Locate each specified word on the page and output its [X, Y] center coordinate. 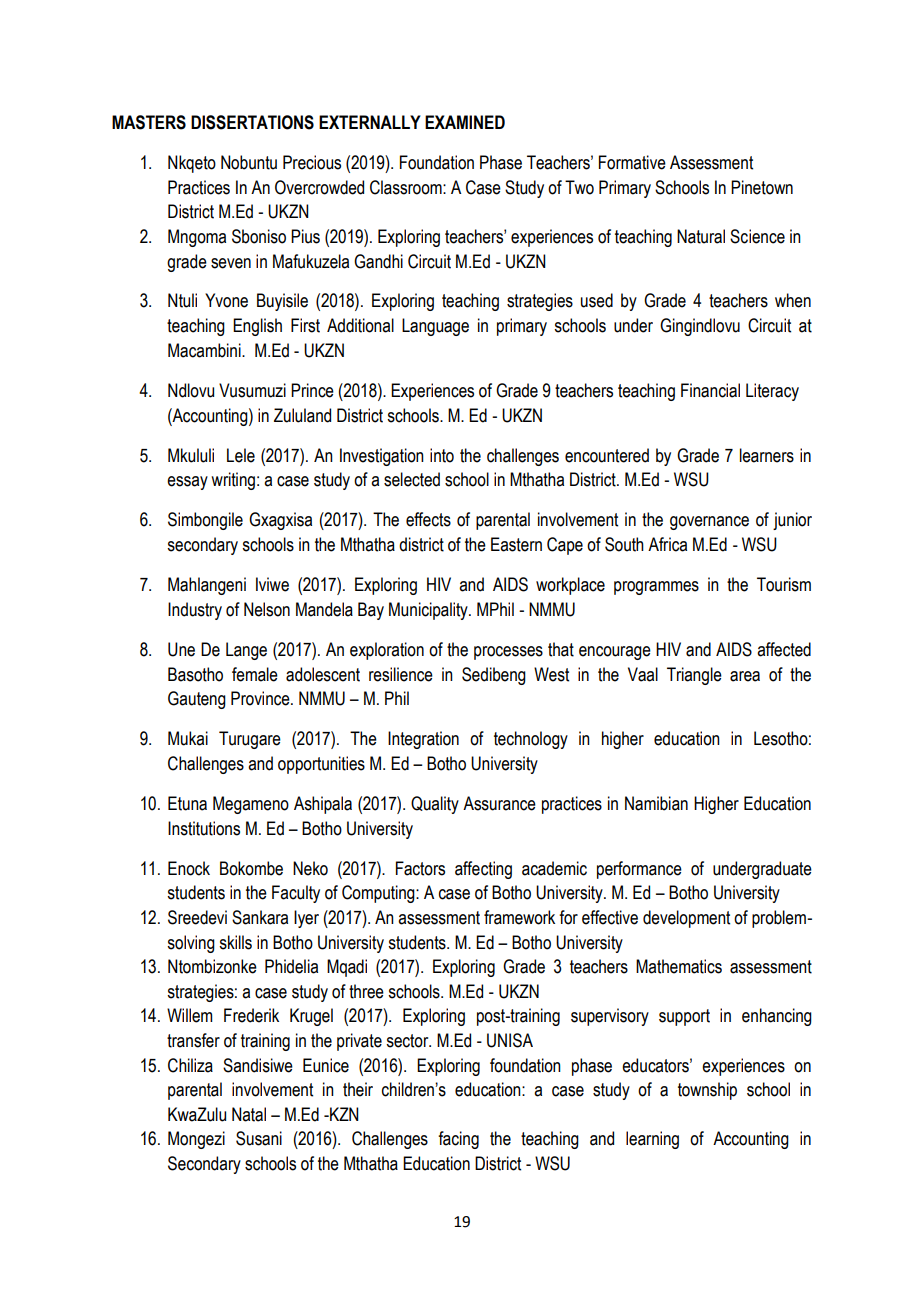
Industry [195, 611]
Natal [249, 1114]
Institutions [204, 828]
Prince [312, 390]
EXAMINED [465, 122]
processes [508, 653]
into [442, 455]
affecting [483, 870]
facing [458, 1140]
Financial [710, 390]
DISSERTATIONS [252, 122]
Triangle [694, 676]
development [686, 919]
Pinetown [762, 187]
